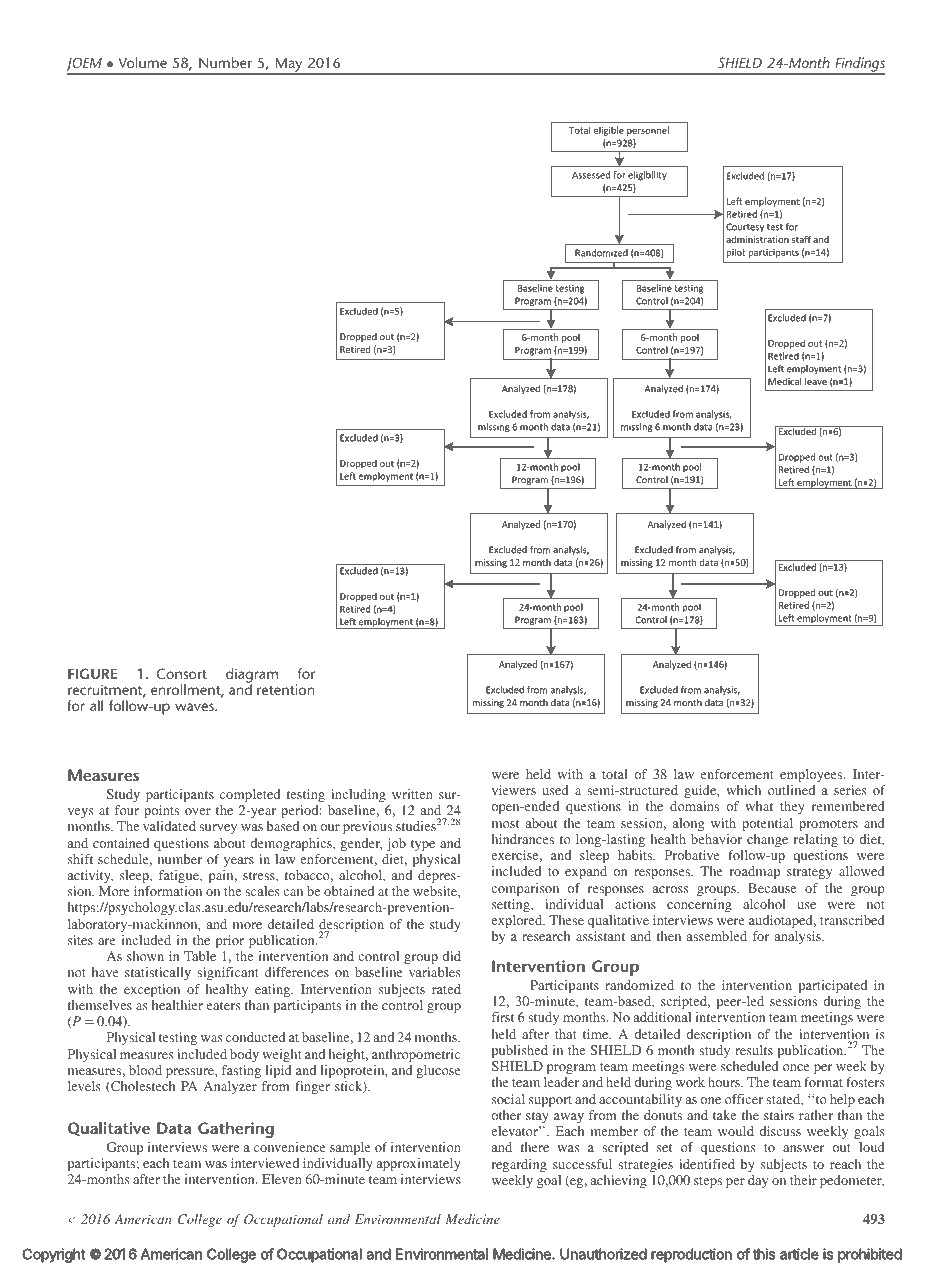 The height and width of the image is (1276, 952). Describe the element at coordinates (419, 1164) in the image. I see `approximately` at that location.
